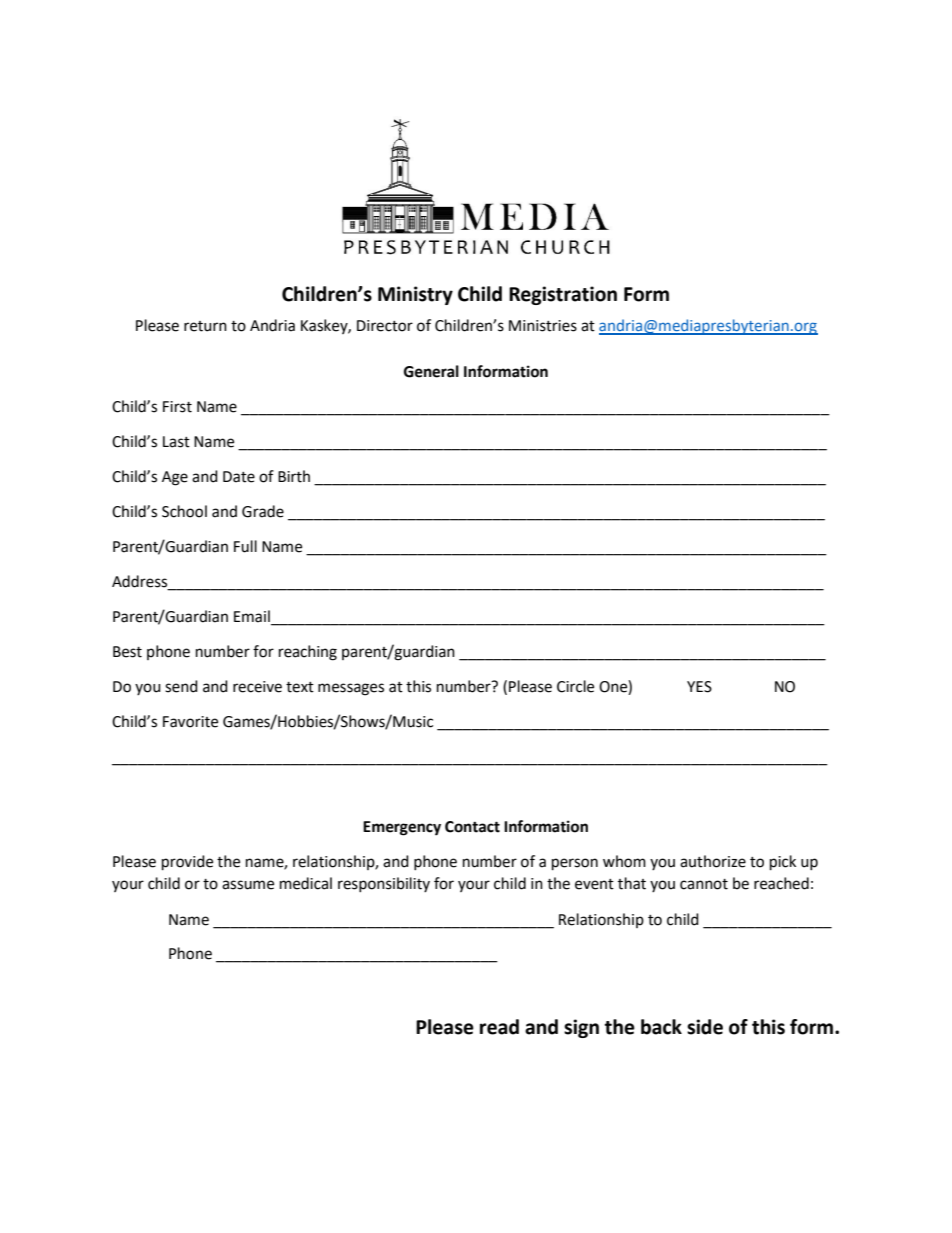 This screenshot has width=952, height=1233. I want to click on Registration, so click(563, 295).
